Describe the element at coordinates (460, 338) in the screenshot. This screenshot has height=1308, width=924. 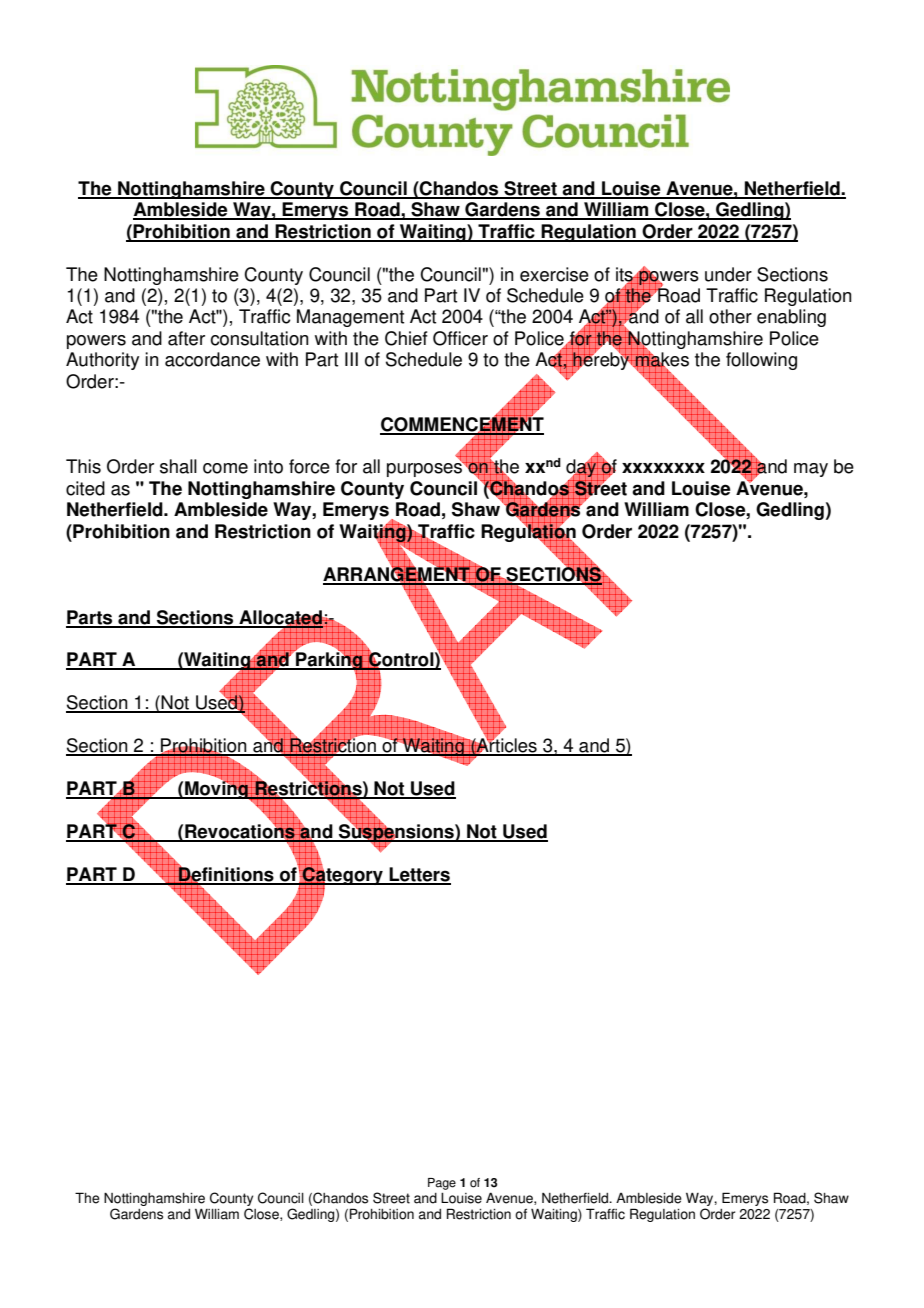
I see `Officer` at that location.
